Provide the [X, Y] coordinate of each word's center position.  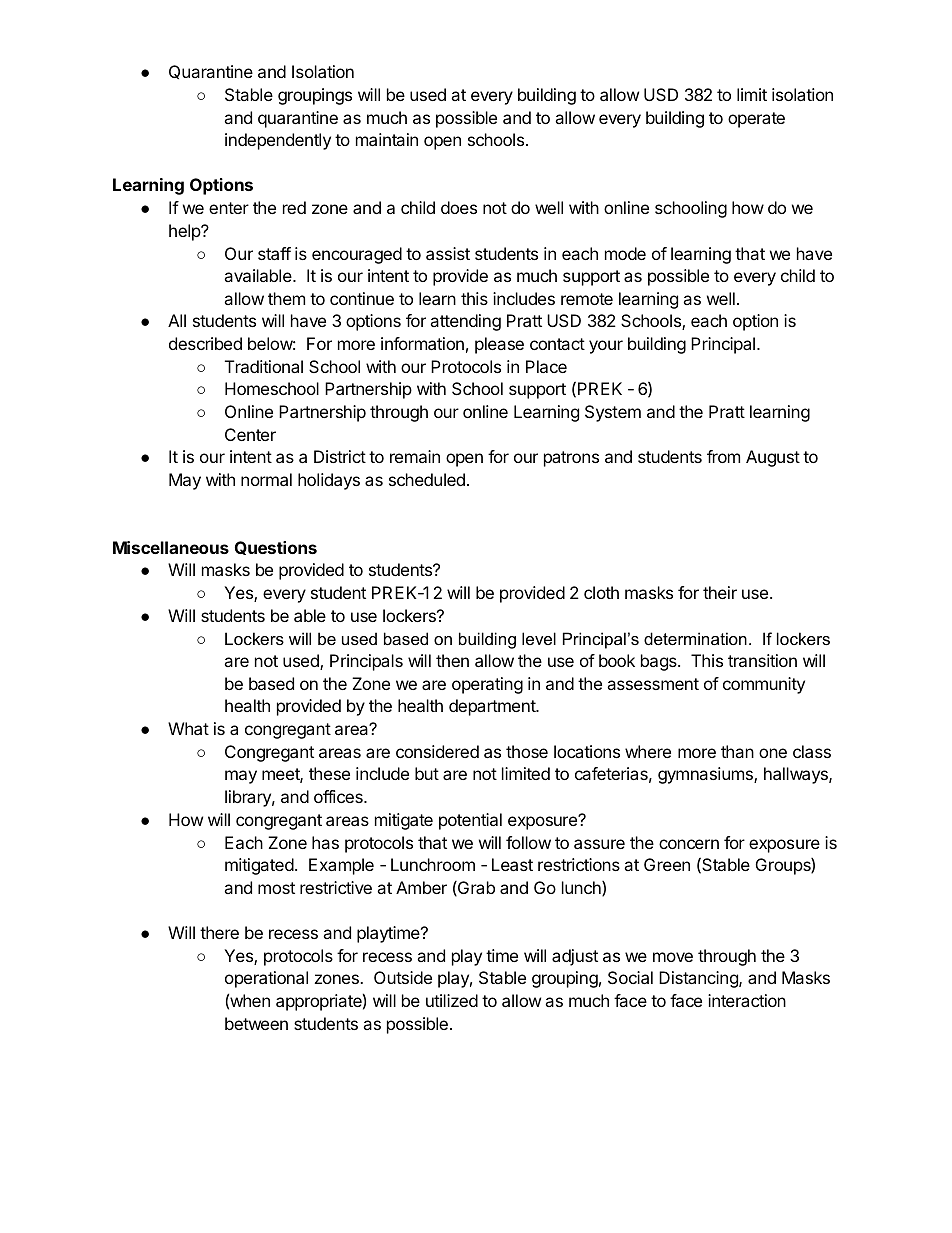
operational [266, 979]
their [720, 592]
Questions [276, 548]
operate [756, 120]
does [459, 207]
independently [278, 141]
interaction [747, 1000]
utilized [452, 1000]
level [539, 638]
